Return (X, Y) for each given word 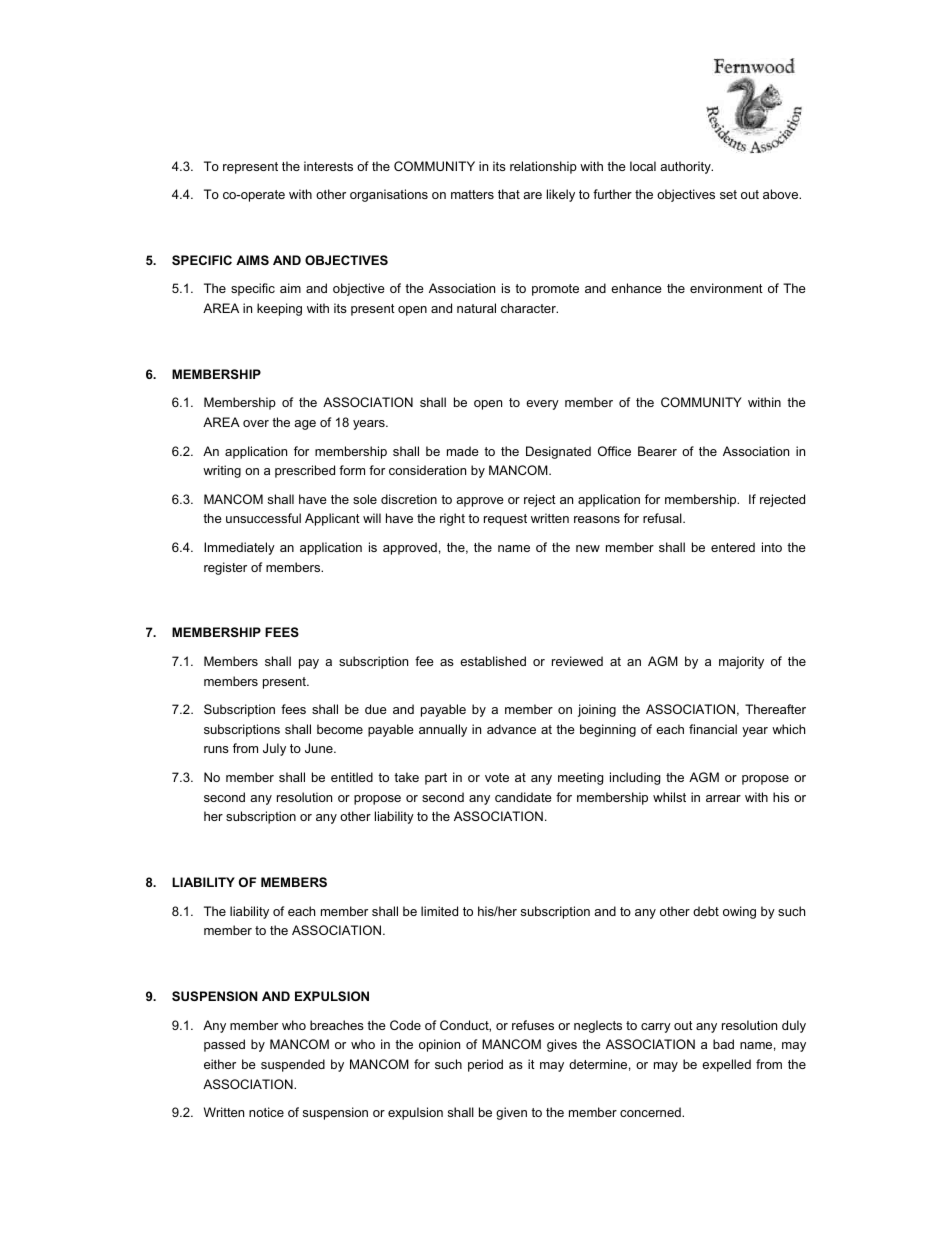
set (728, 194)
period (485, 1065)
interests (328, 166)
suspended (293, 1065)
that (509, 194)
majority (741, 662)
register (225, 568)
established (493, 661)
